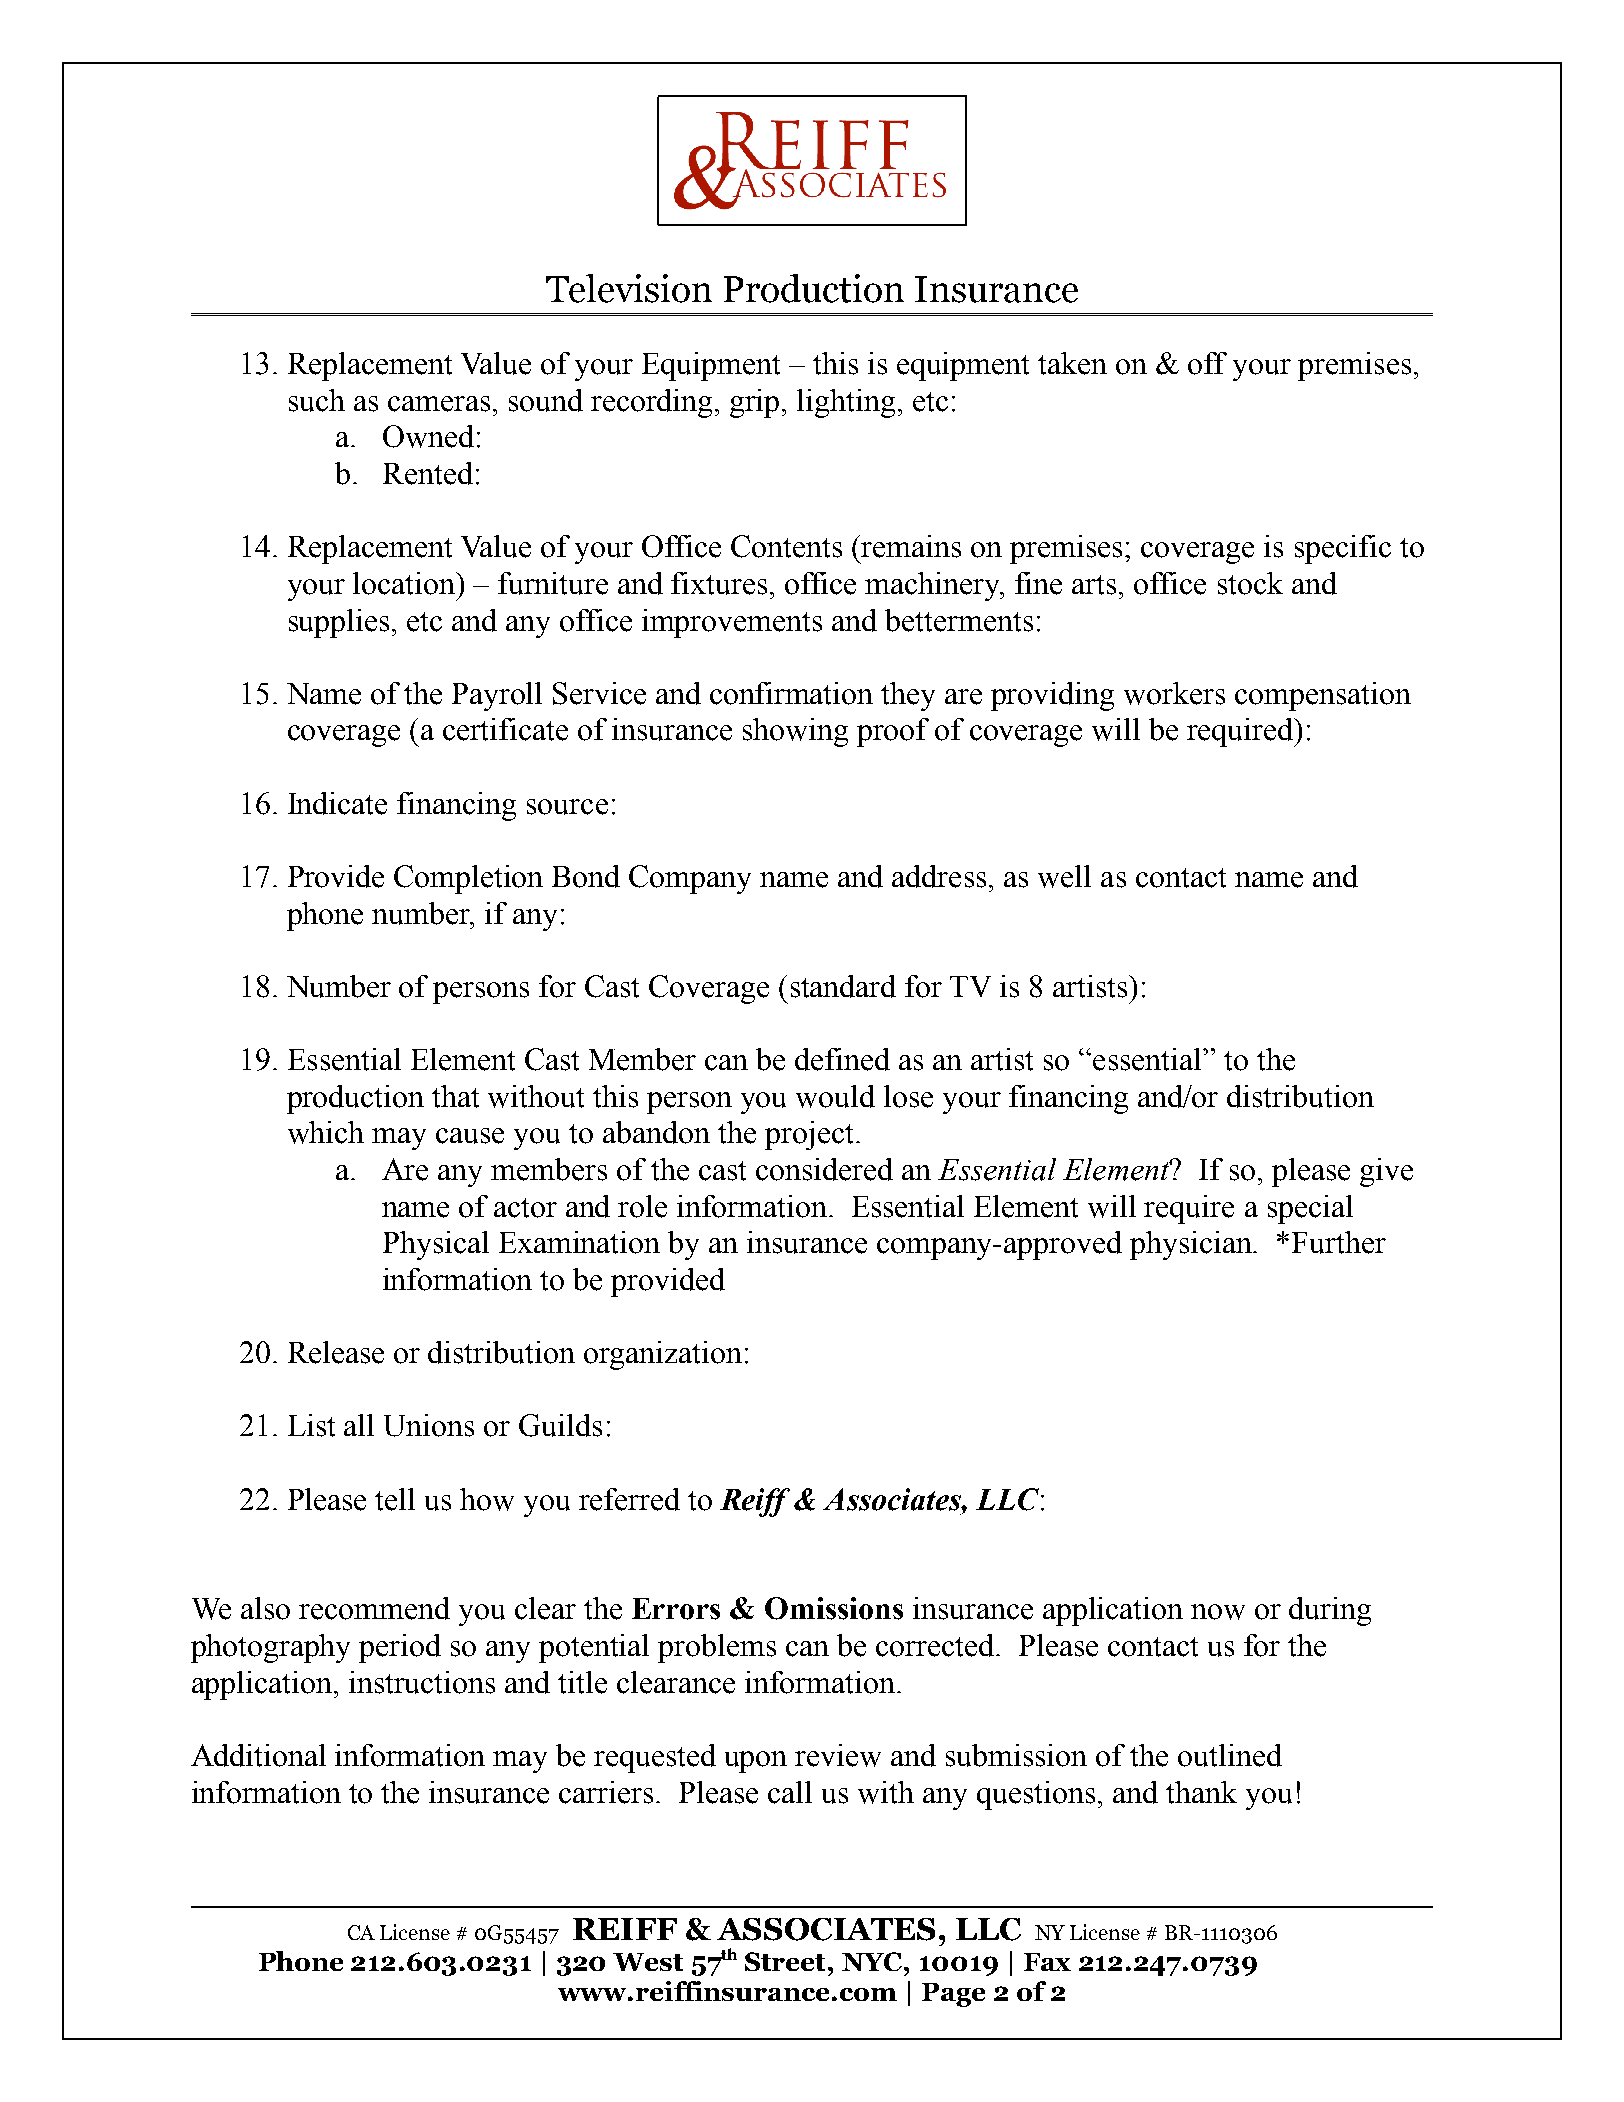  Describe the element at coordinates (834, 1608) in the document. I see `Omissions` at that location.
